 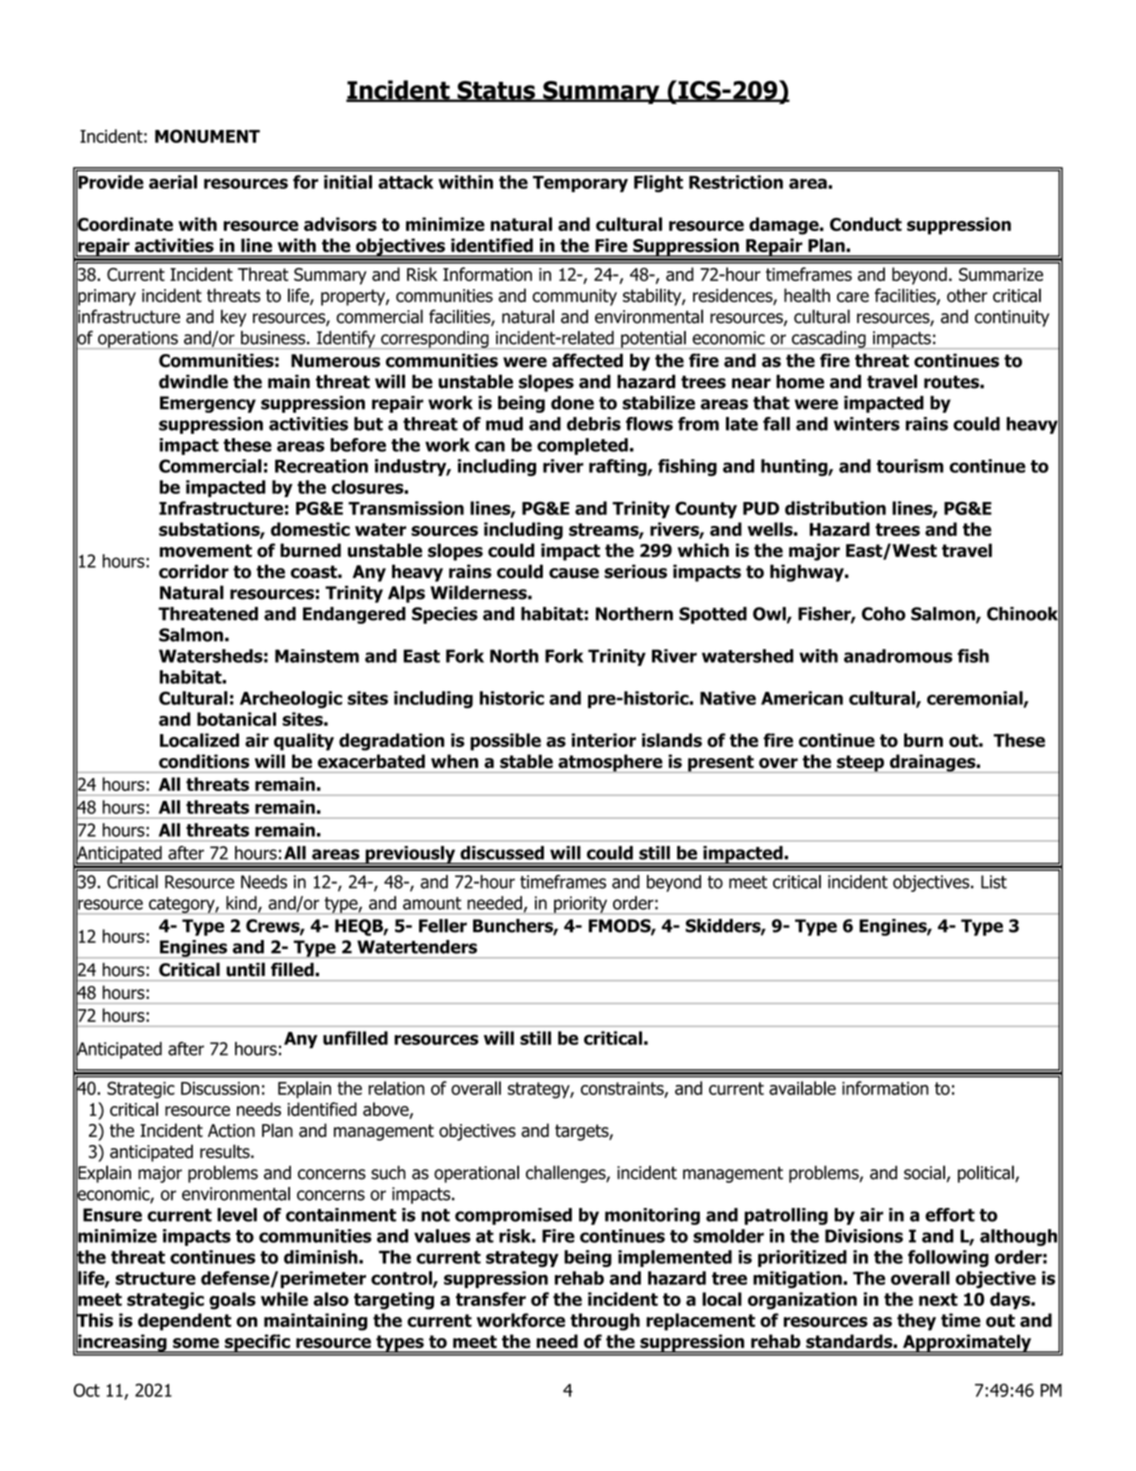 What do you see at coordinates (194, 571) in the screenshot?
I see `corridor` at bounding box center [194, 571].
